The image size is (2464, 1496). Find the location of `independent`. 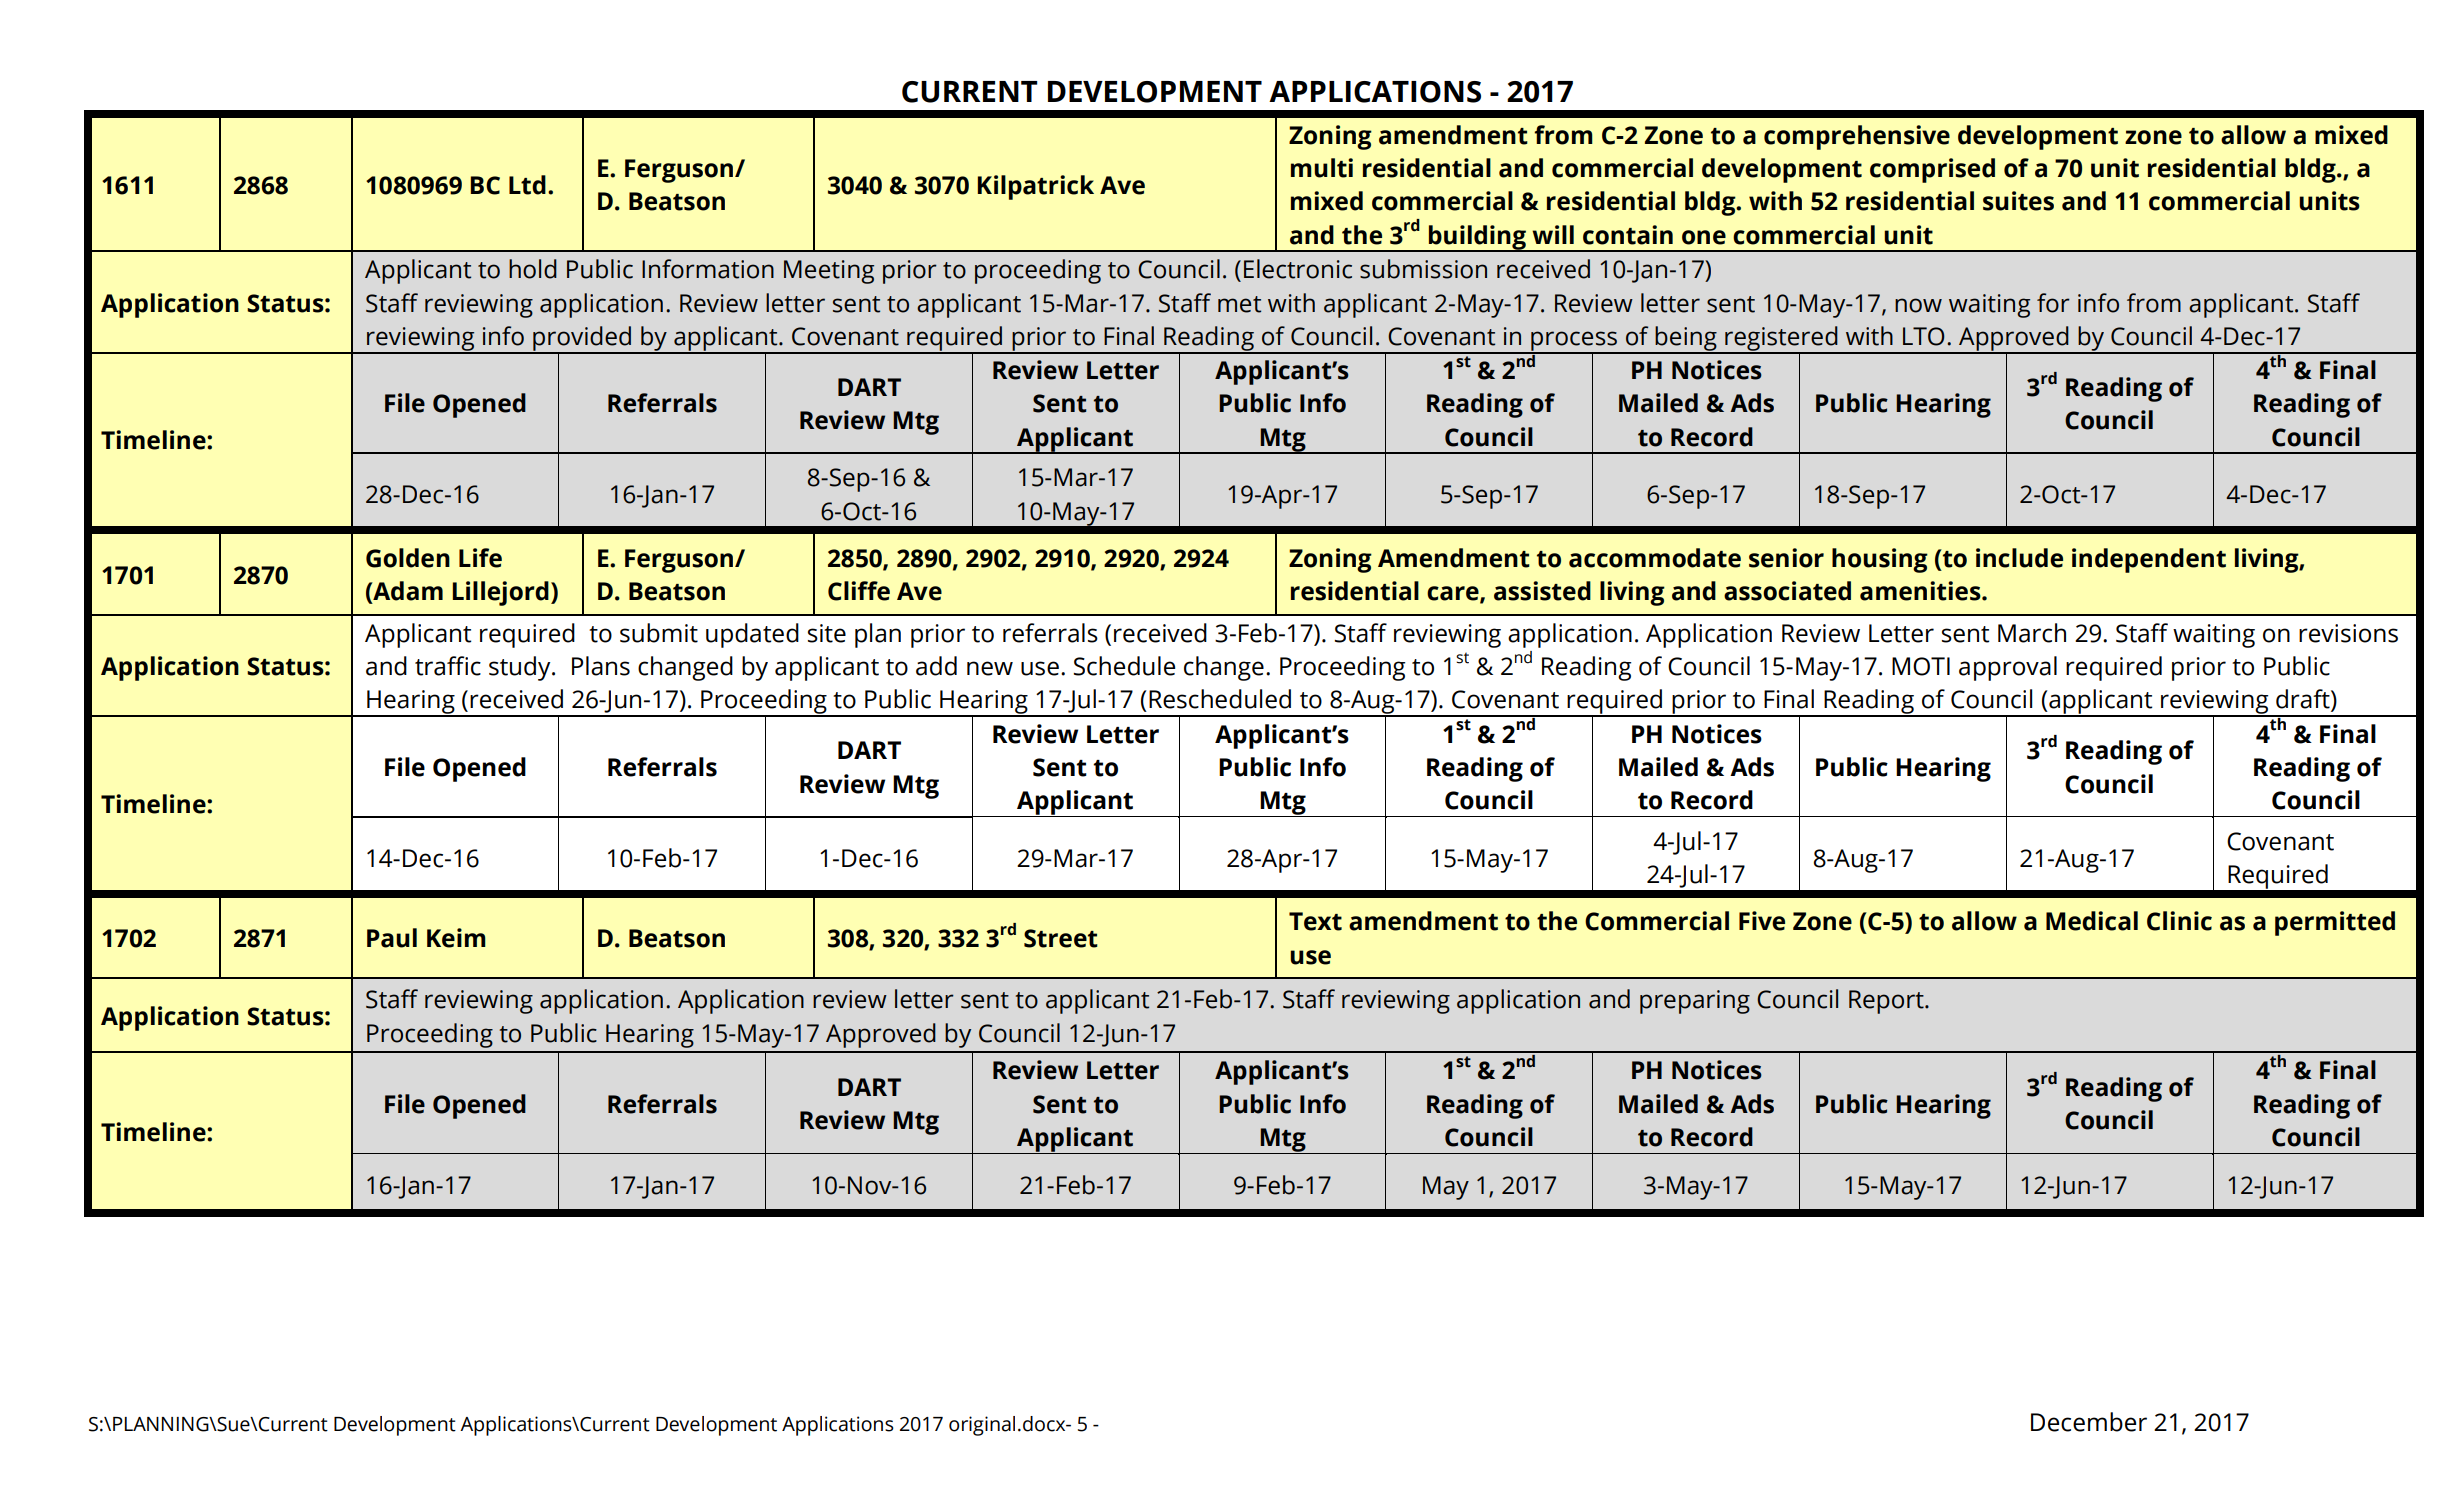

independent is located at coordinates (2149, 560).
